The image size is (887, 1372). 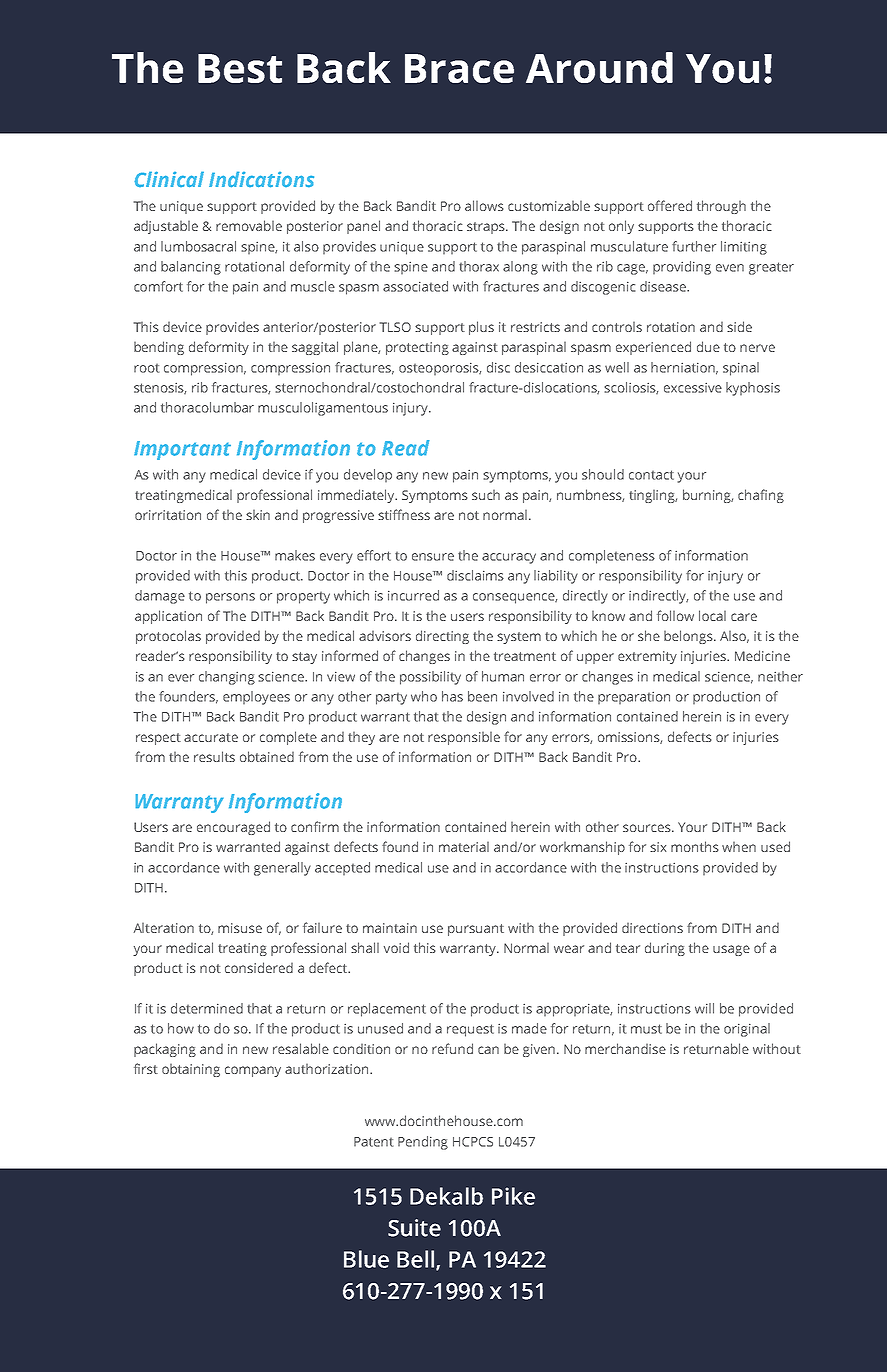 What do you see at coordinates (414, 1228) in the document?
I see `Suite` at bounding box center [414, 1228].
